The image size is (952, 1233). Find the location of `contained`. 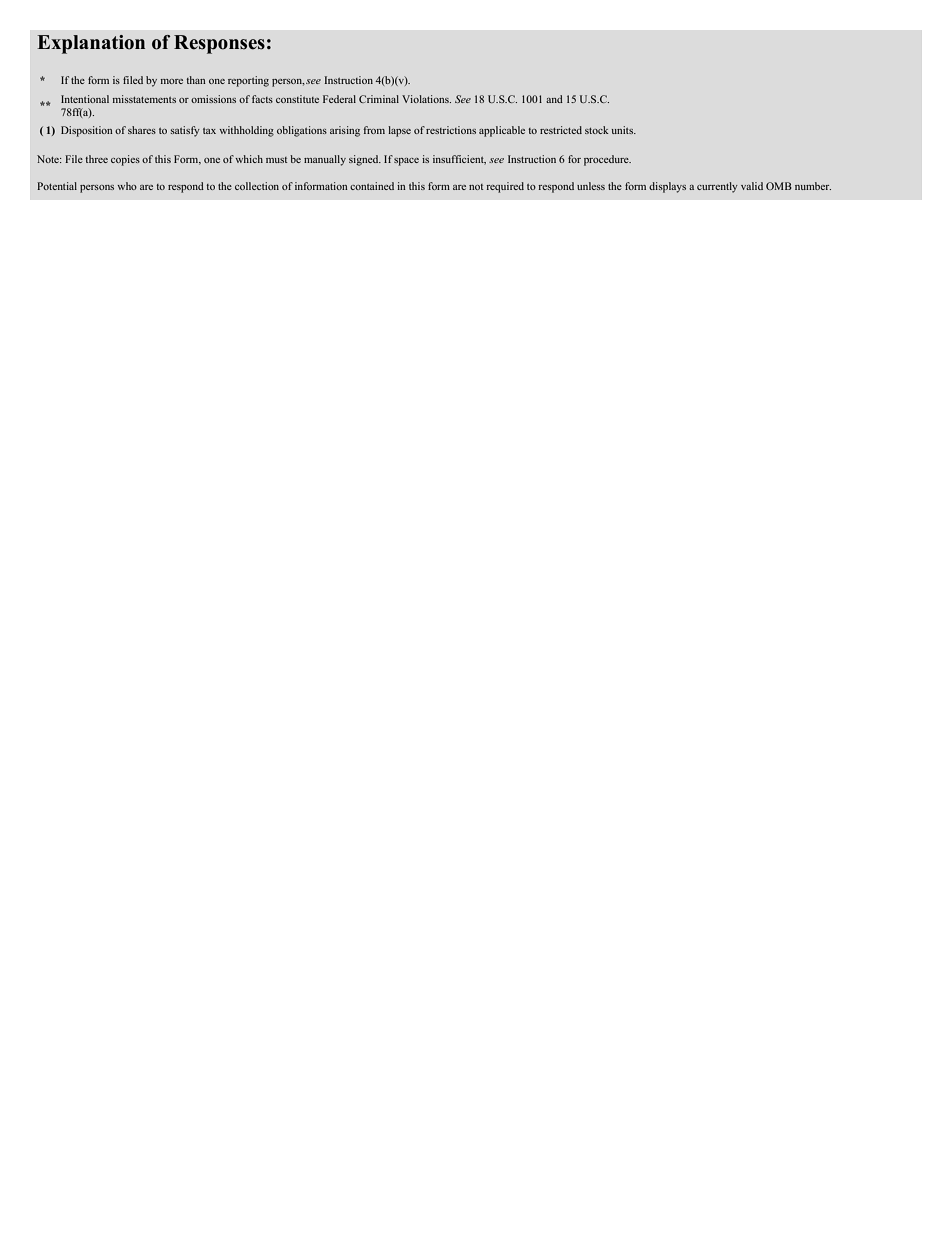

contained is located at coordinates (372, 186).
